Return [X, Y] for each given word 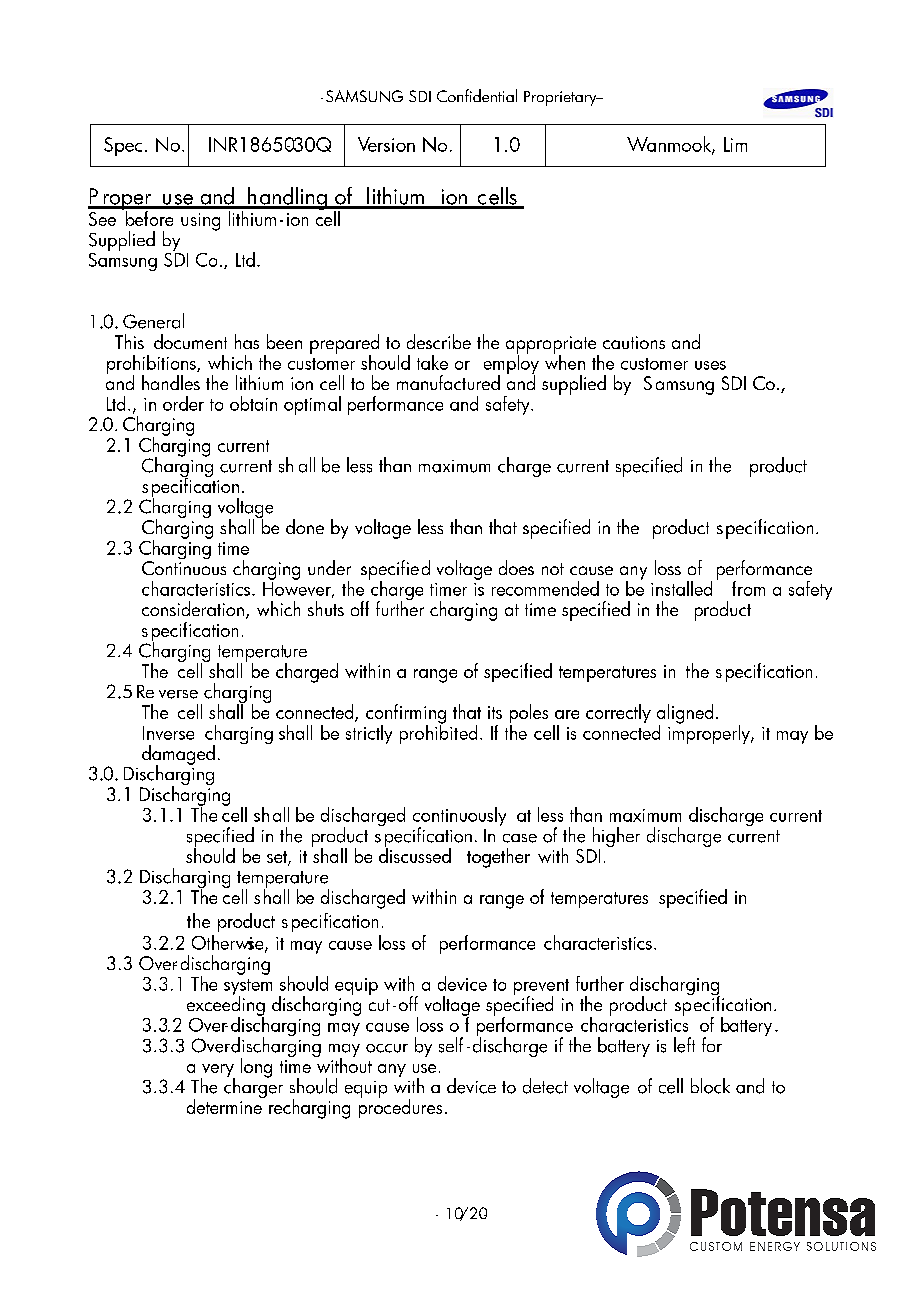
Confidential [477, 95]
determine [225, 1105]
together [498, 858]
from [748, 588]
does [516, 567]
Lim [735, 144]
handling [287, 198]
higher [616, 837]
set [278, 858]
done [305, 526]
